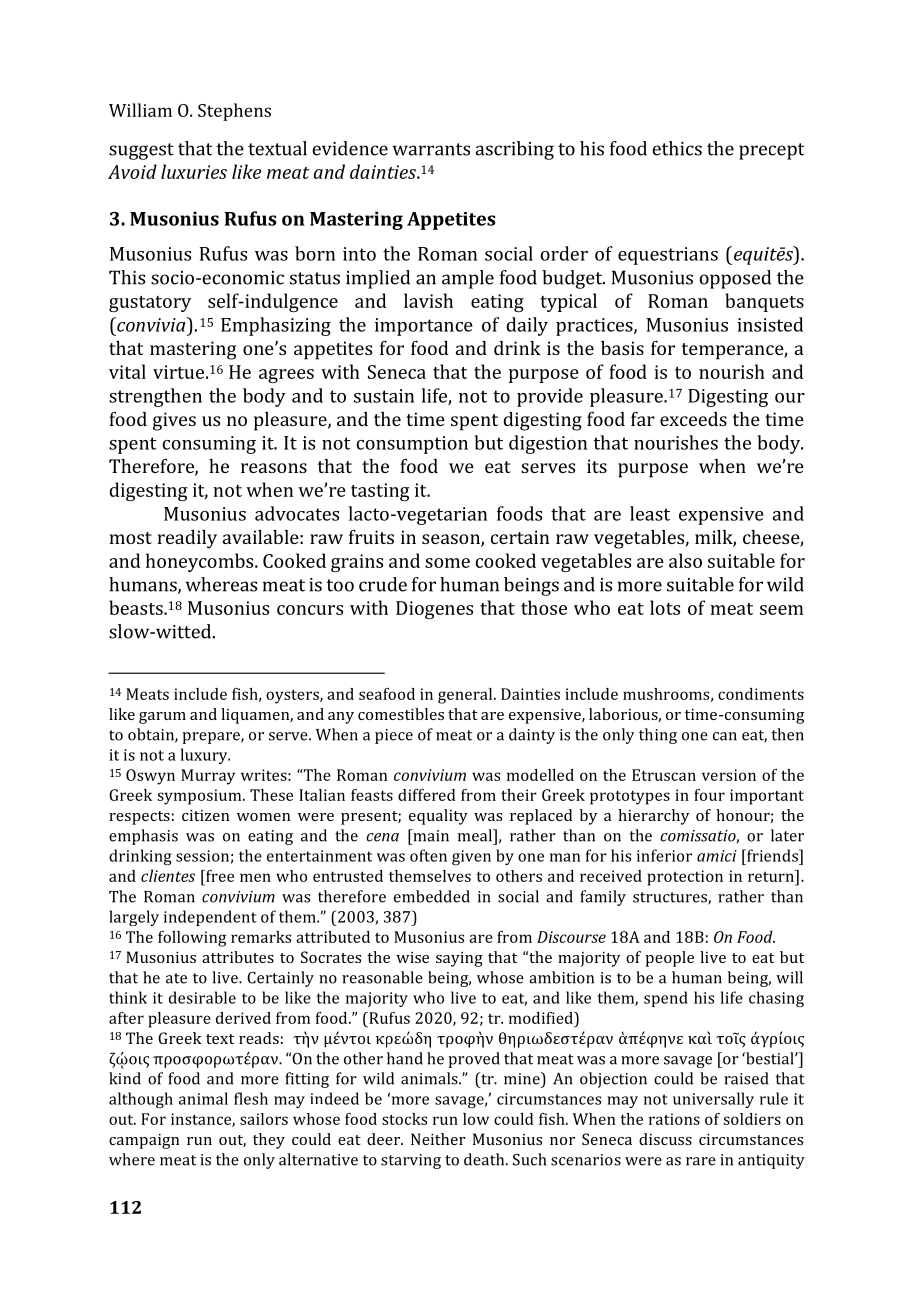 The image size is (924, 1305). What do you see at coordinates (194, 171) in the image?
I see `luxuries` at bounding box center [194, 171].
